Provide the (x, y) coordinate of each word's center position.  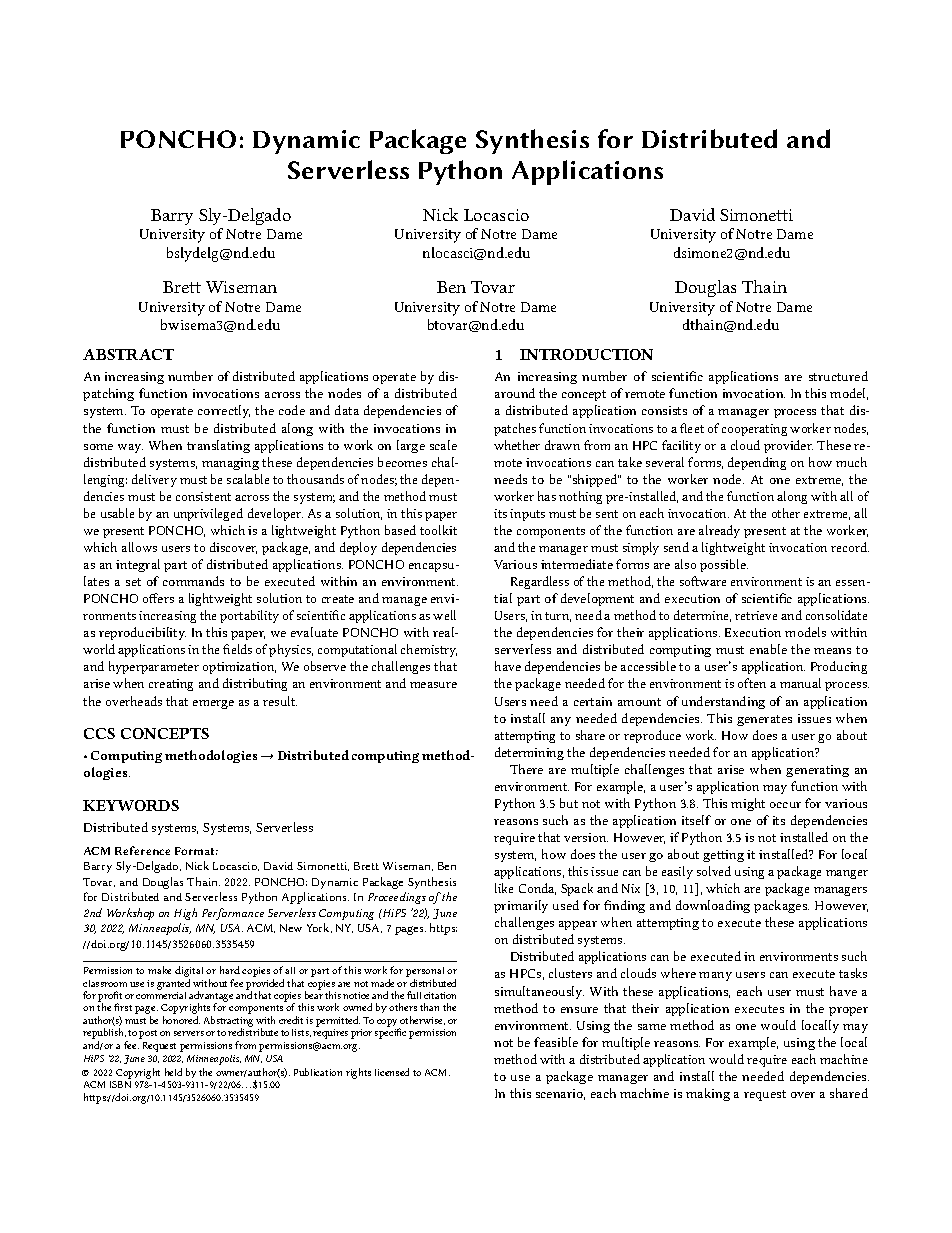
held (173, 1072)
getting (723, 856)
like (504, 888)
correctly (224, 411)
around (515, 393)
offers (158, 598)
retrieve (756, 615)
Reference (142, 850)
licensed (392, 1072)
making (708, 1094)
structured (838, 376)
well (444, 615)
